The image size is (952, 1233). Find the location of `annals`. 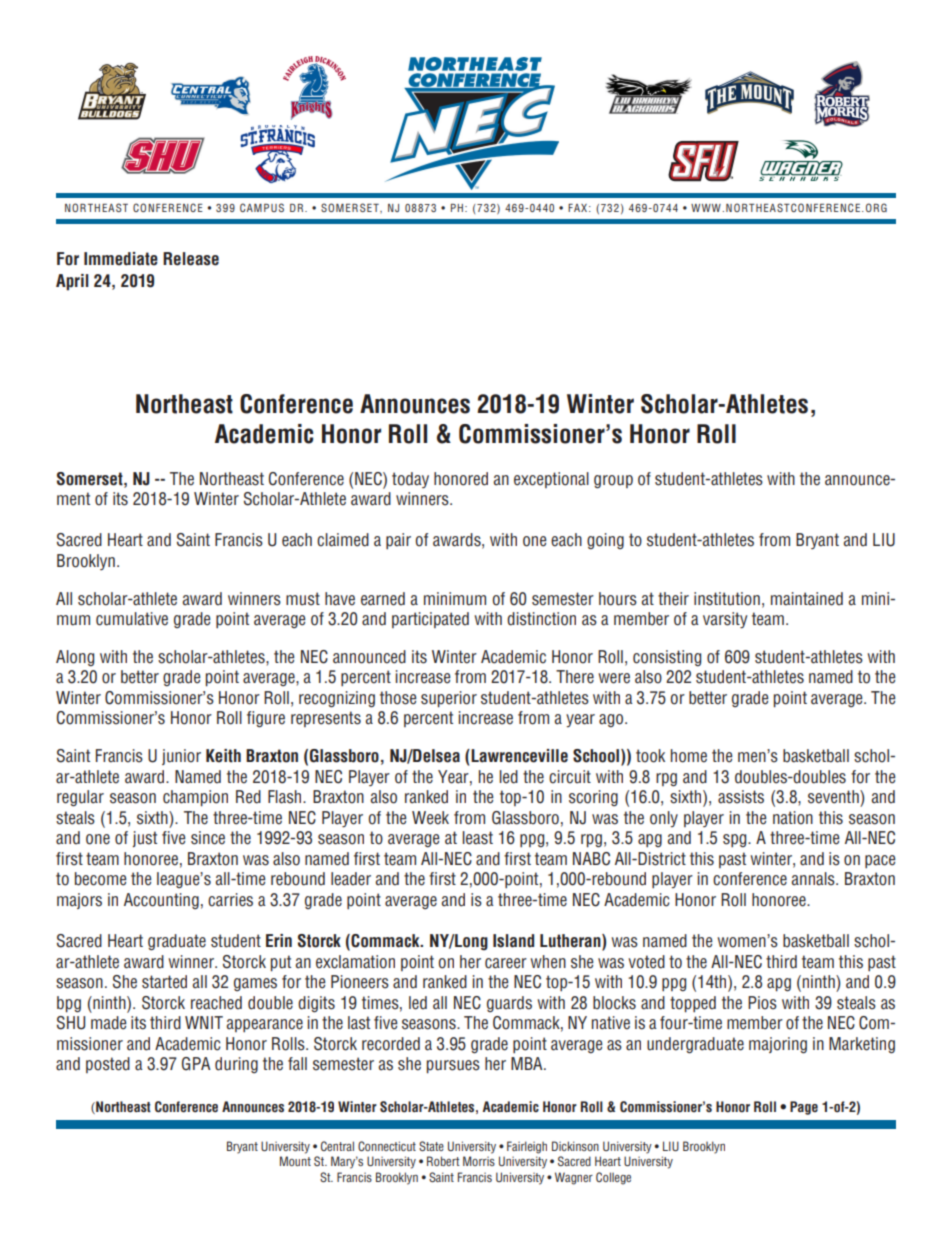

annals is located at coordinates (814, 879).
